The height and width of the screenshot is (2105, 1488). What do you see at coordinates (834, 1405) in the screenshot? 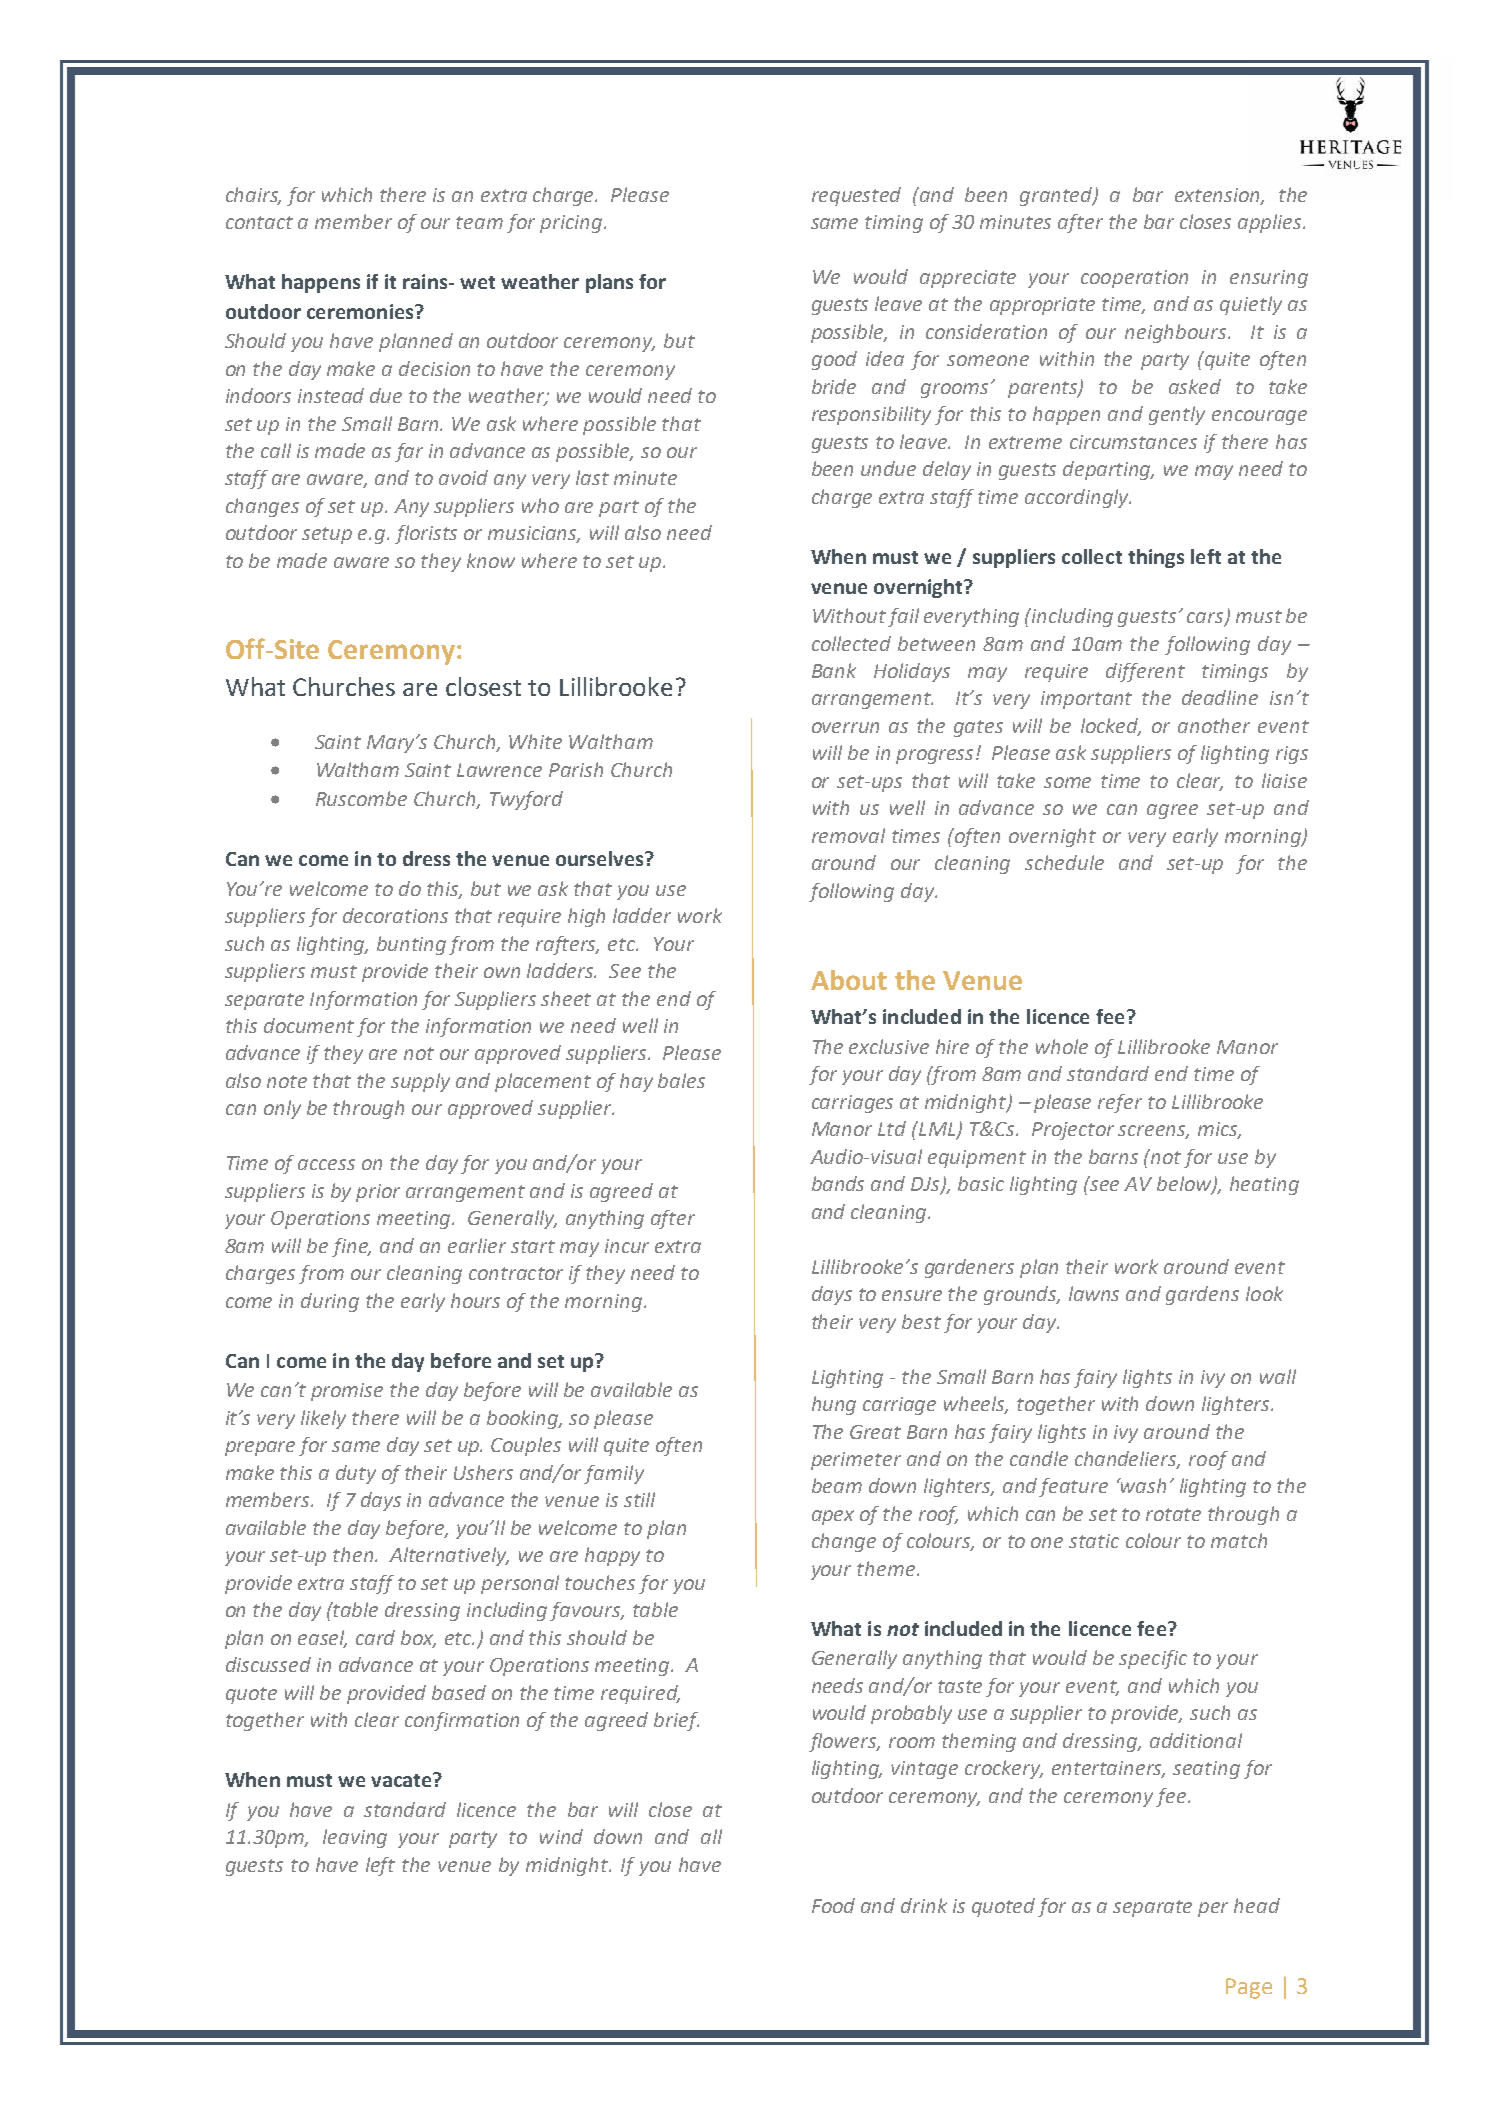
I see `hung` at bounding box center [834, 1405].
